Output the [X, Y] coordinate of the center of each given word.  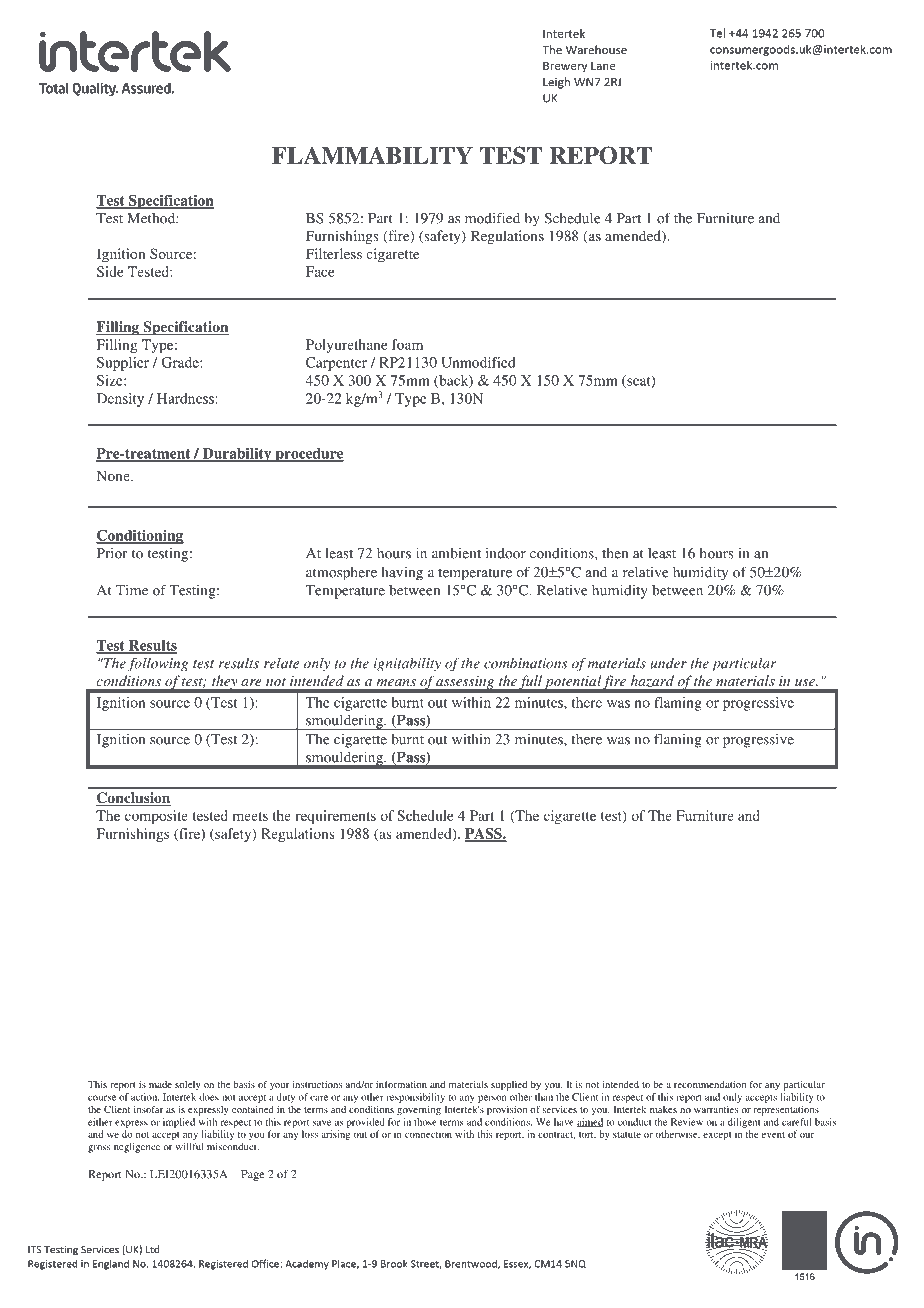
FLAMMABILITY [372, 155]
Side [110, 271]
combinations [526, 663]
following [158, 664]
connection [428, 1134]
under [668, 663]
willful [189, 1147]
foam [407, 344]
